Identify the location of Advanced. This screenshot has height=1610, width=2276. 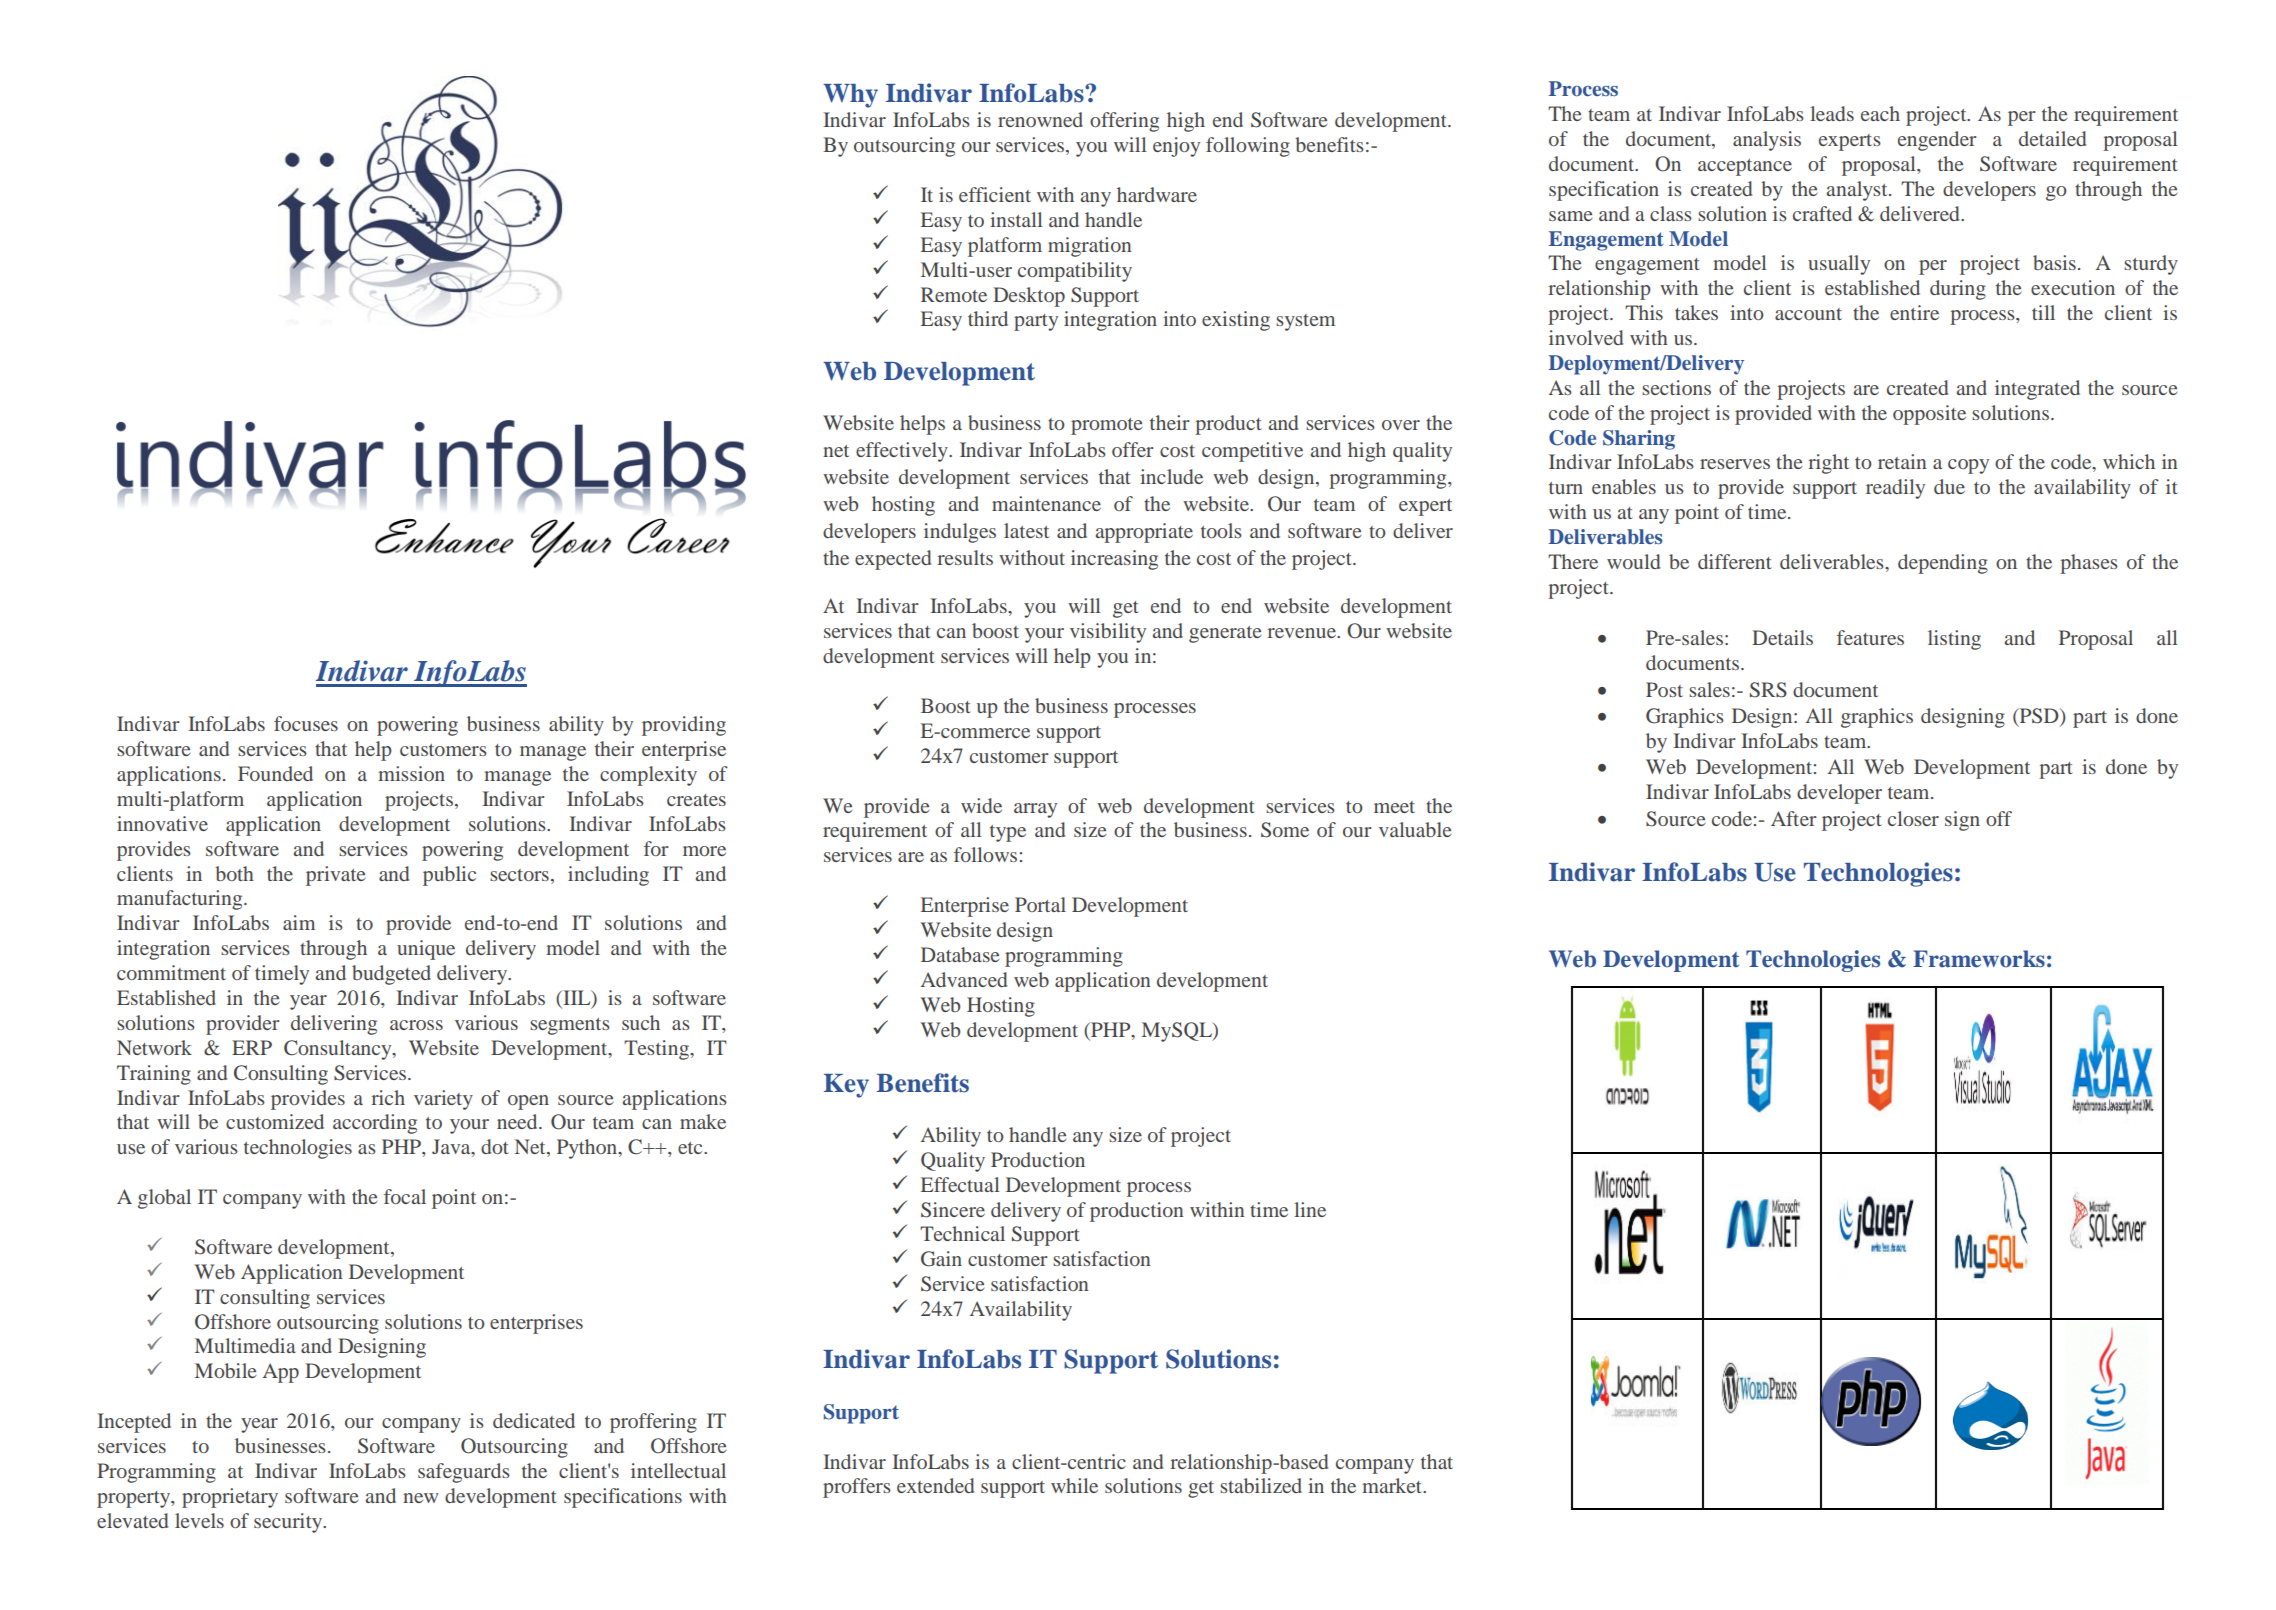
(964, 979).
